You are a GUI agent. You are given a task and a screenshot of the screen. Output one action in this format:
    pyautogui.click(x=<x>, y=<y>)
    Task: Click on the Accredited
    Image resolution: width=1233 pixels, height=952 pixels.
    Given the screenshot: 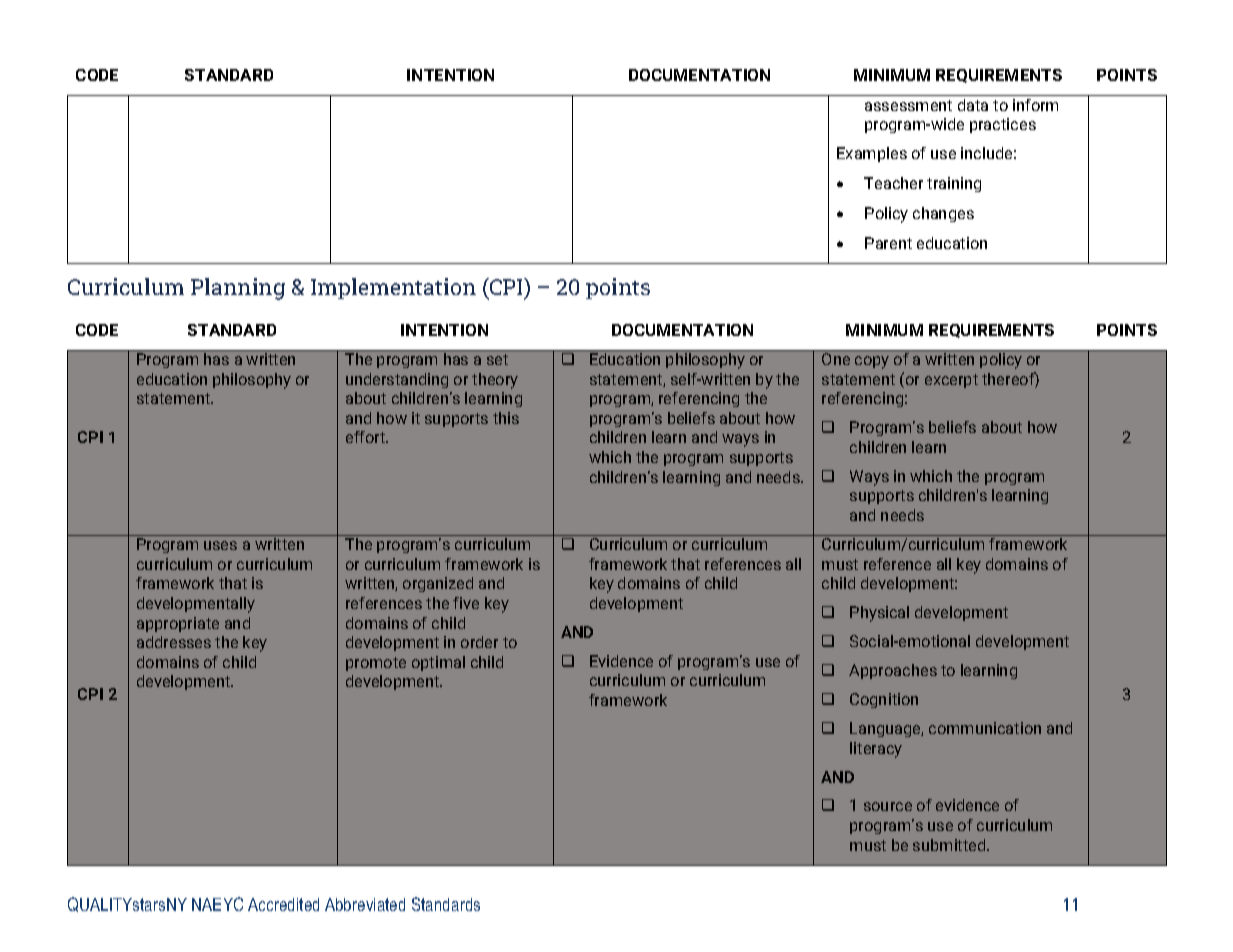 What is the action you would take?
    pyautogui.click(x=283, y=904)
